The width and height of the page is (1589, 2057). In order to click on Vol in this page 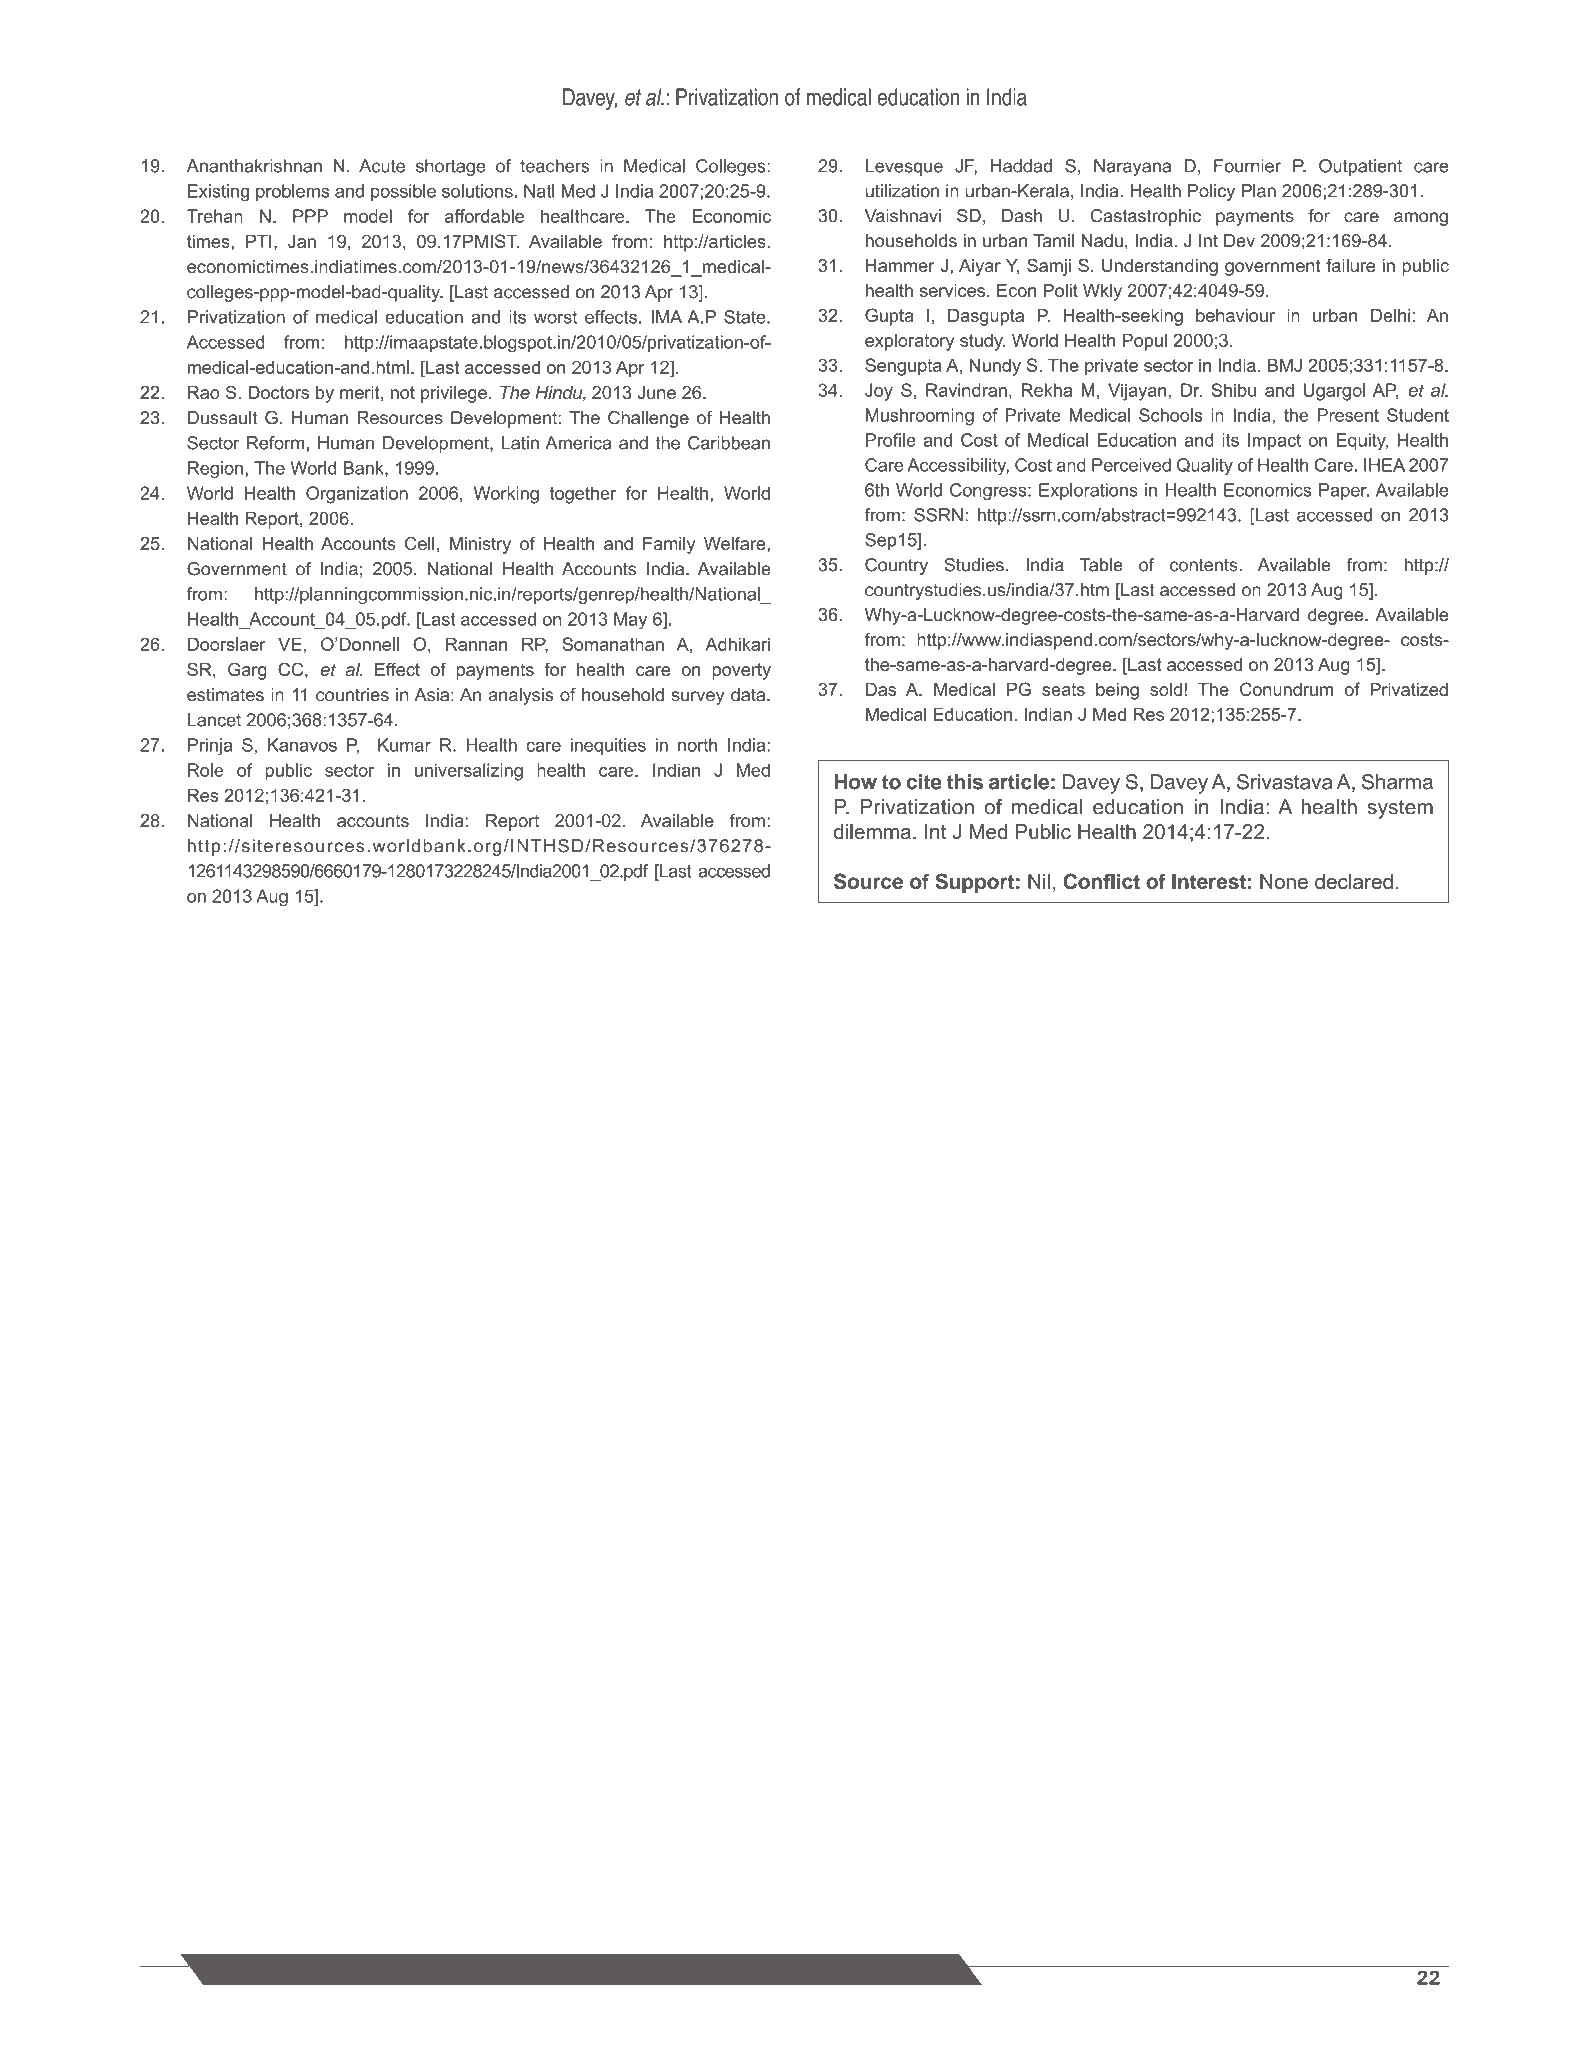, I will do `click(839, 1969)`.
